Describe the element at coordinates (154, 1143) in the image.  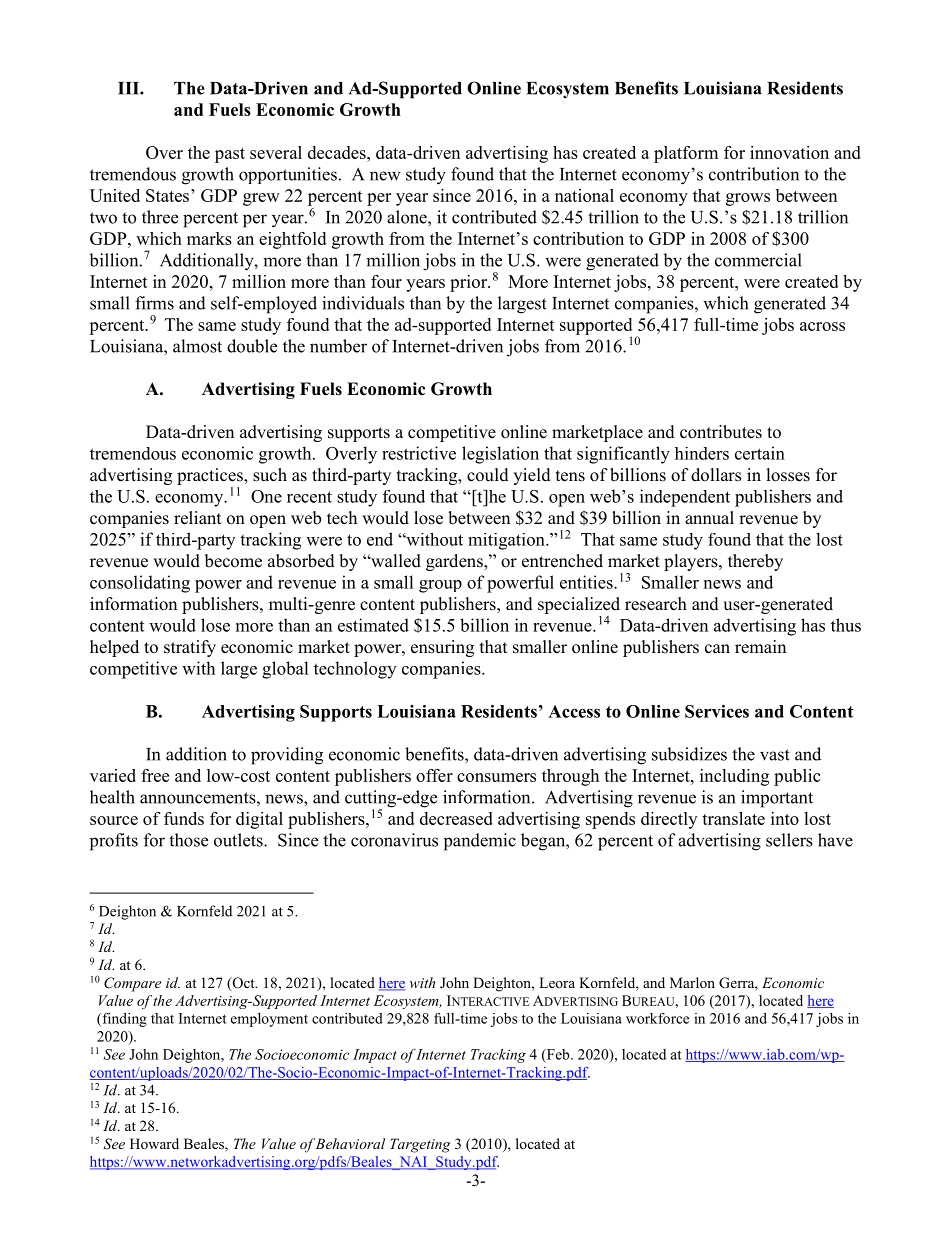
I see `Howard` at that location.
